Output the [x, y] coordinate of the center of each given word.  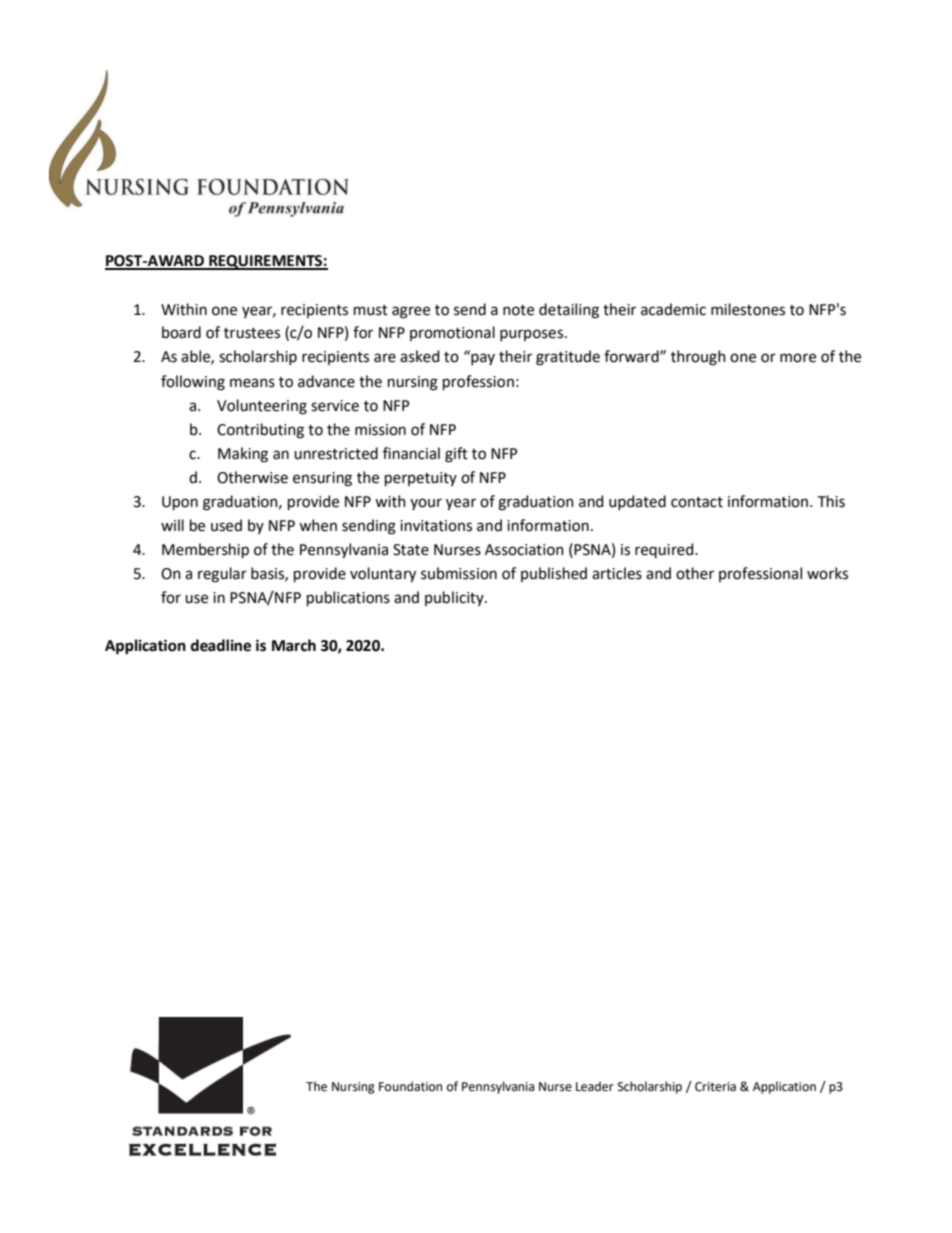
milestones [748, 309]
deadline [221, 645]
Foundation [410, 1086]
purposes [533, 335]
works [827, 573]
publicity [455, 598]
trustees [252, 333]
